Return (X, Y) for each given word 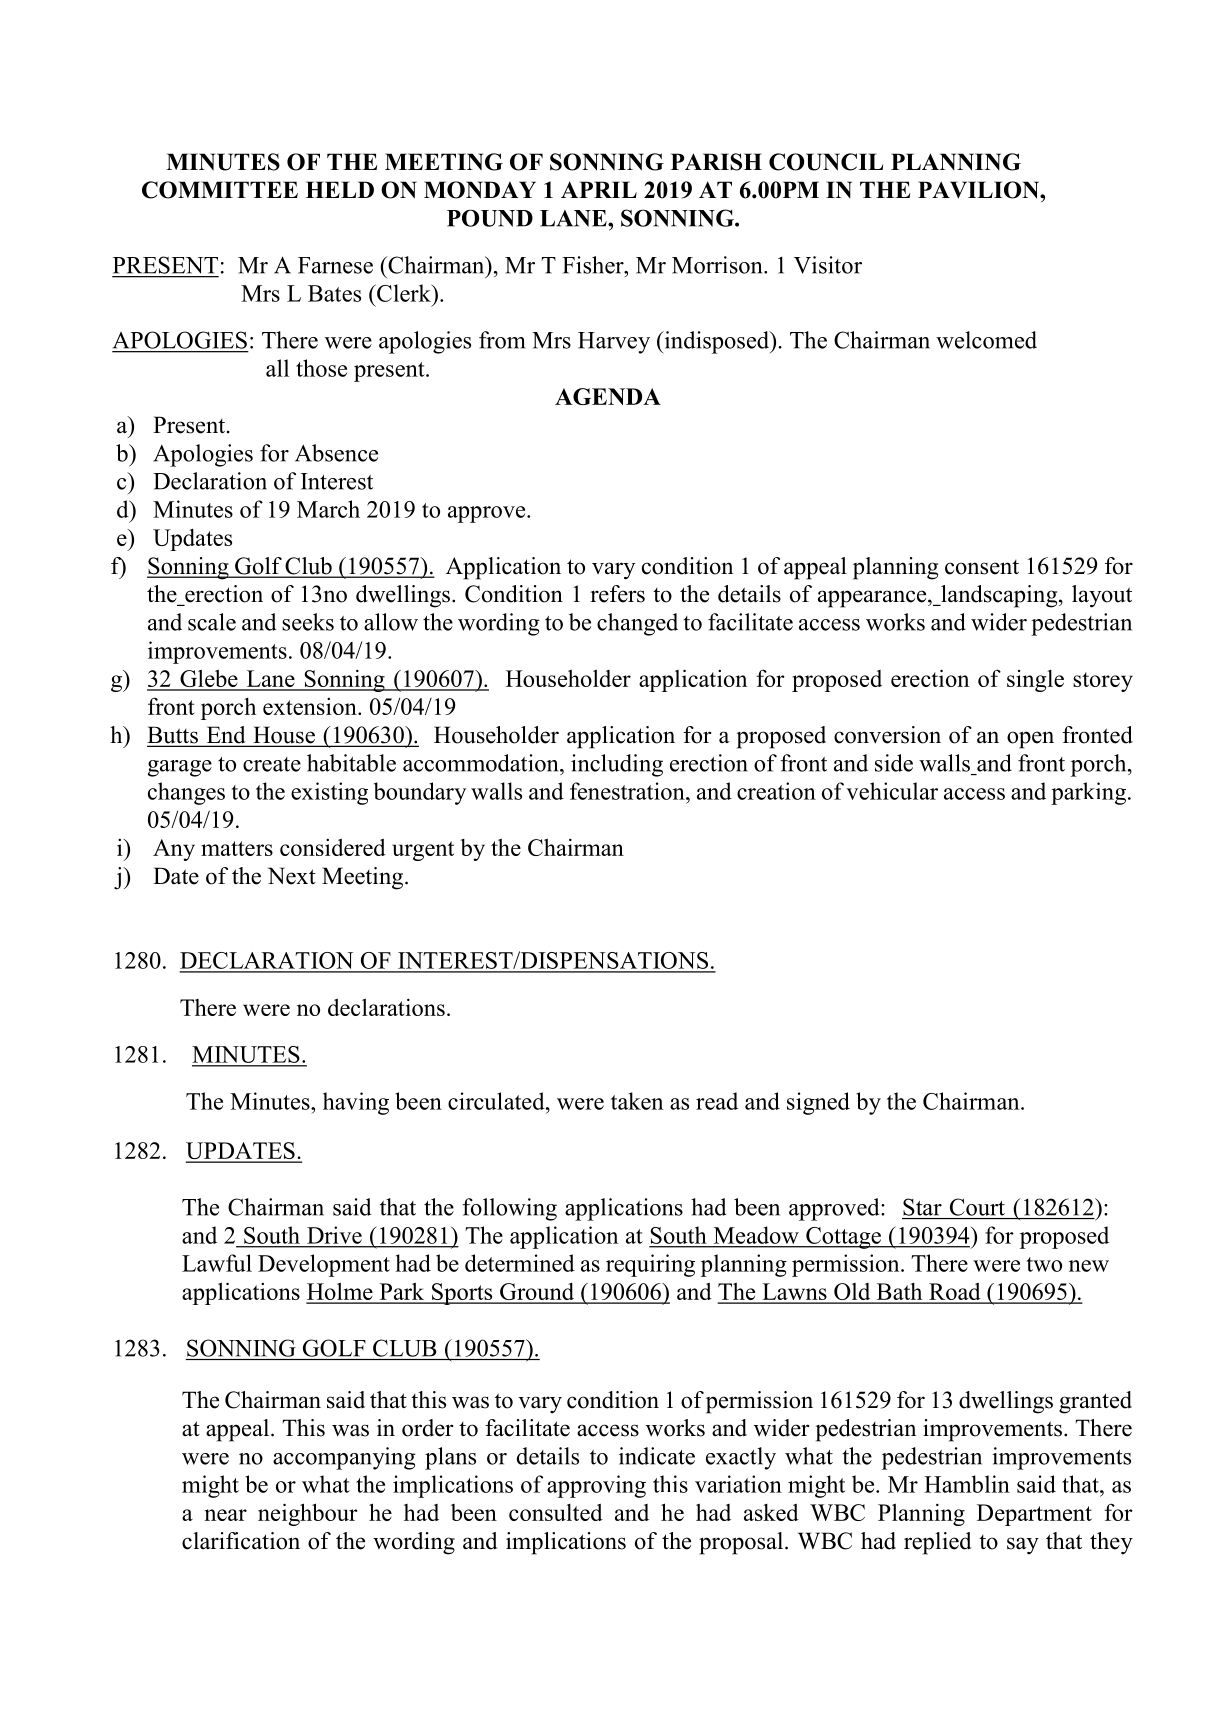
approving (596, 1486)
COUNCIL (826, 162)
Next (292, 876)
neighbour (308, 1514)
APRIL (599, 189)
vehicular (892, 791)
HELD (340, 189)
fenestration (628, 791)
